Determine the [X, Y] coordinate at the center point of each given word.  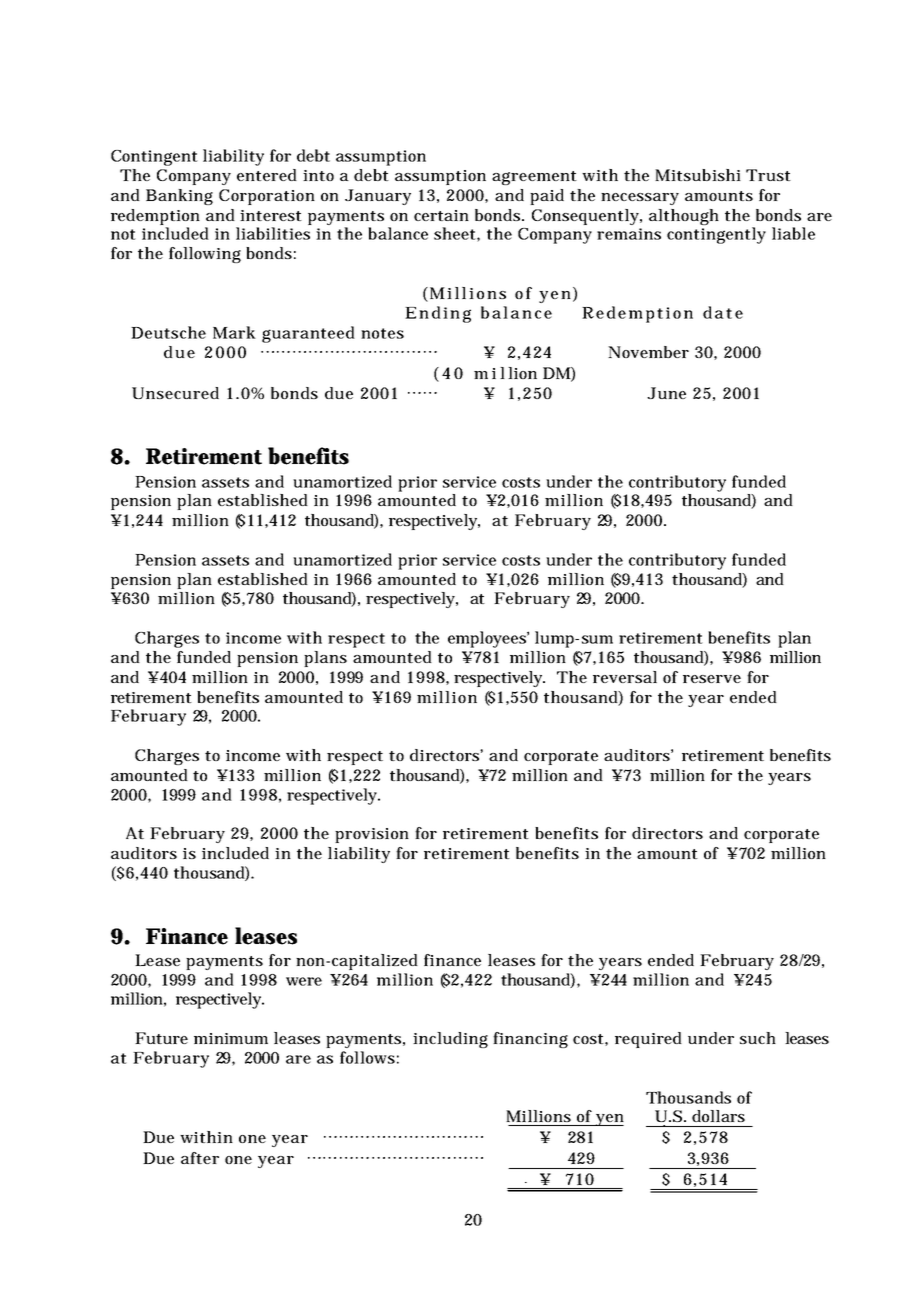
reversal [625, 677]
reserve [712, 679]
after [200, 1158]
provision [372, 835]
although [684, 217]
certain [441, 215]
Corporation [267, 197]
